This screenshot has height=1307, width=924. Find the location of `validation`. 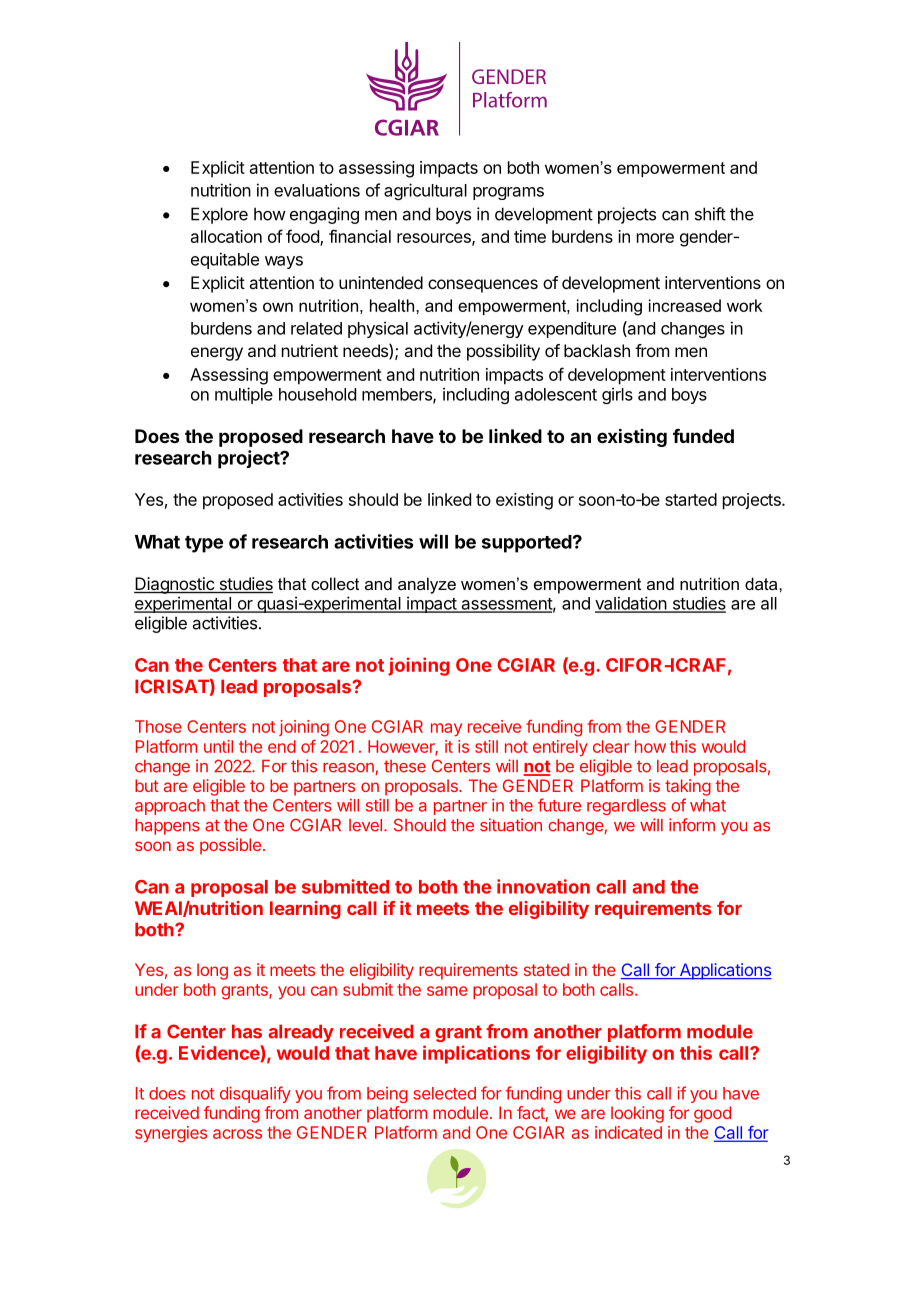

validation is located at coordinates (632, 604).
